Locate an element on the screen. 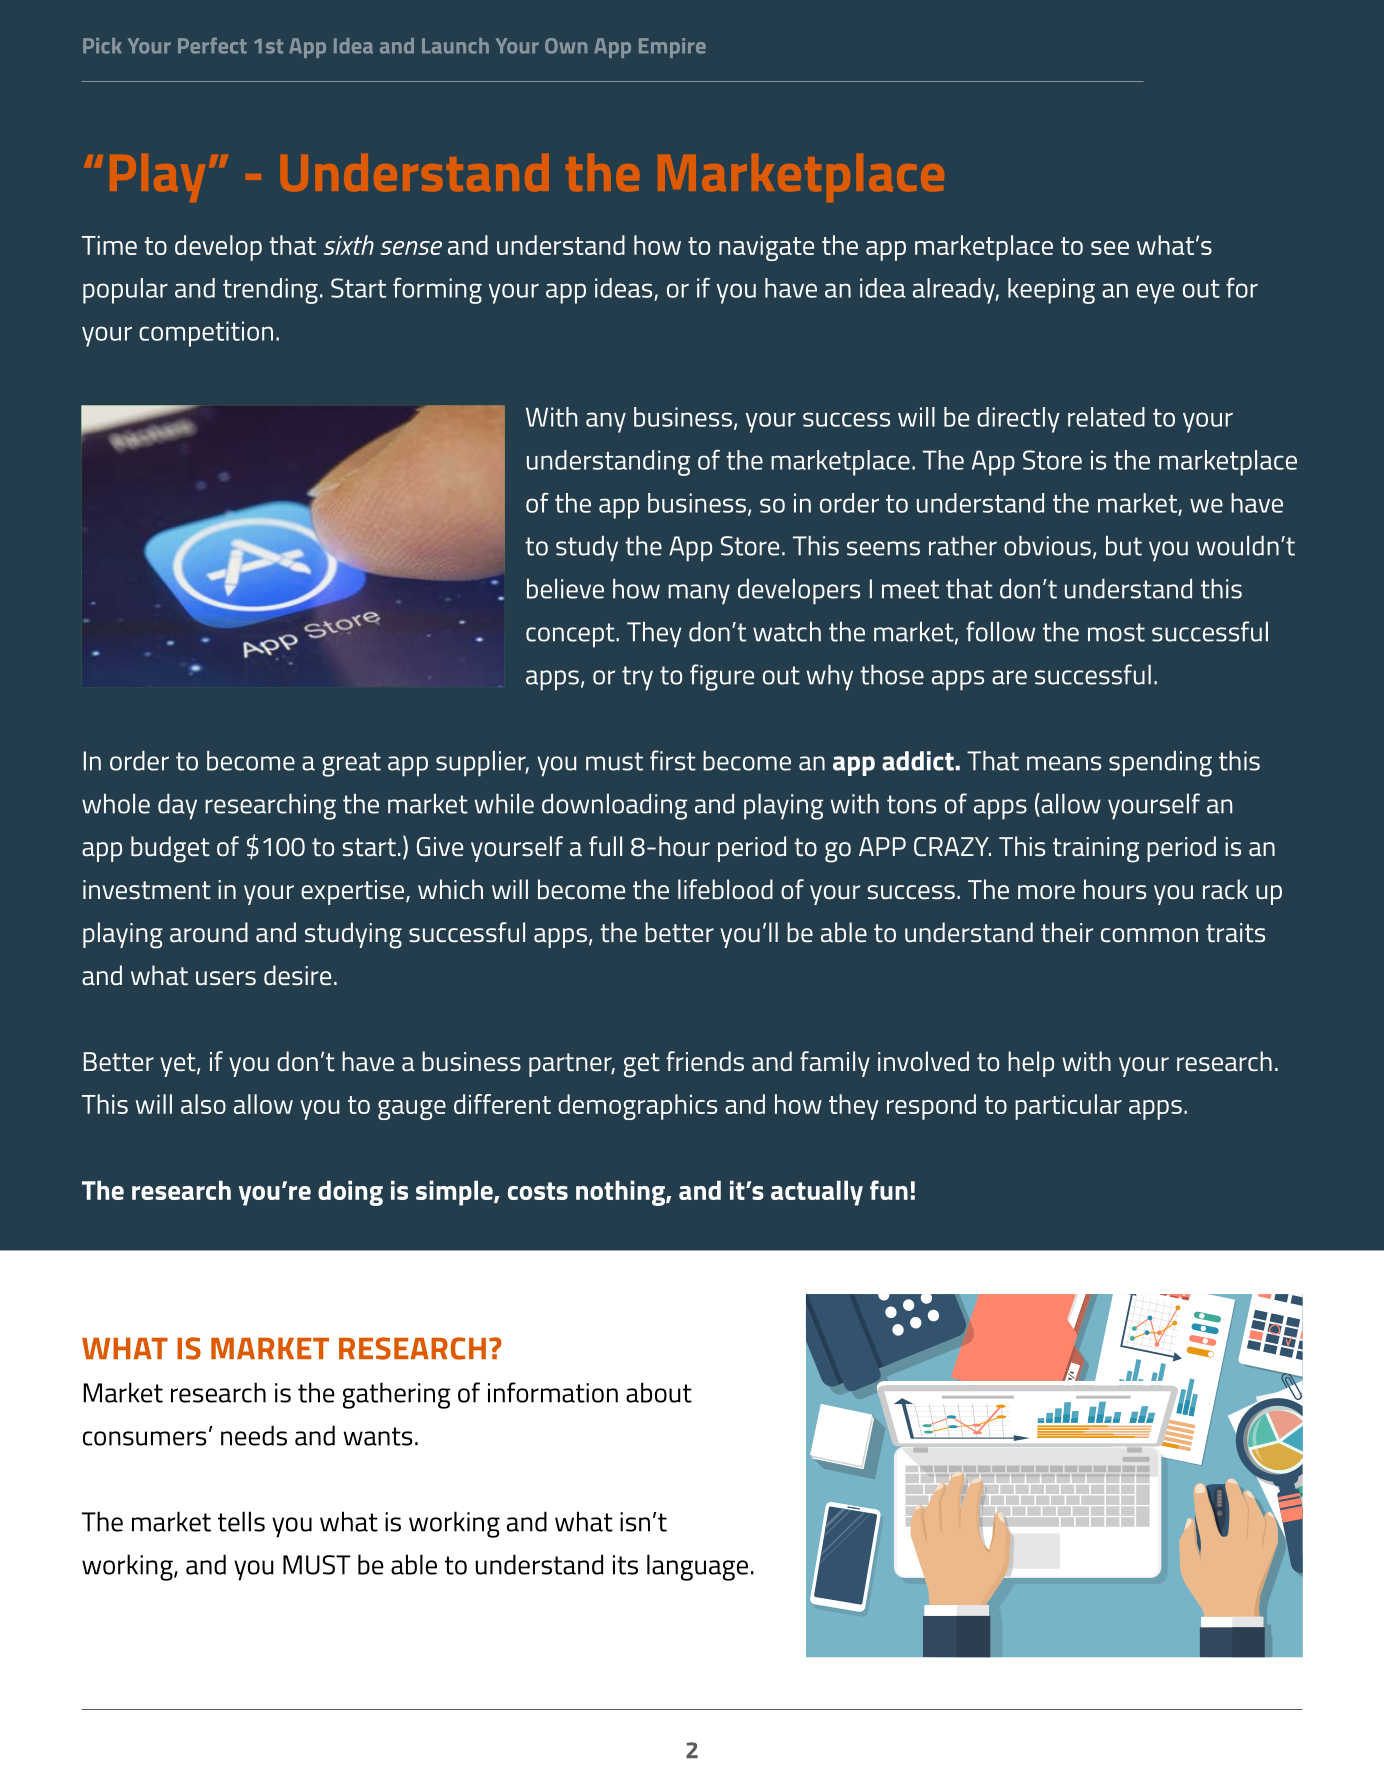 The width and height of the screenshot is (1384, 1791). language is located at coordinates (697, 1567).
